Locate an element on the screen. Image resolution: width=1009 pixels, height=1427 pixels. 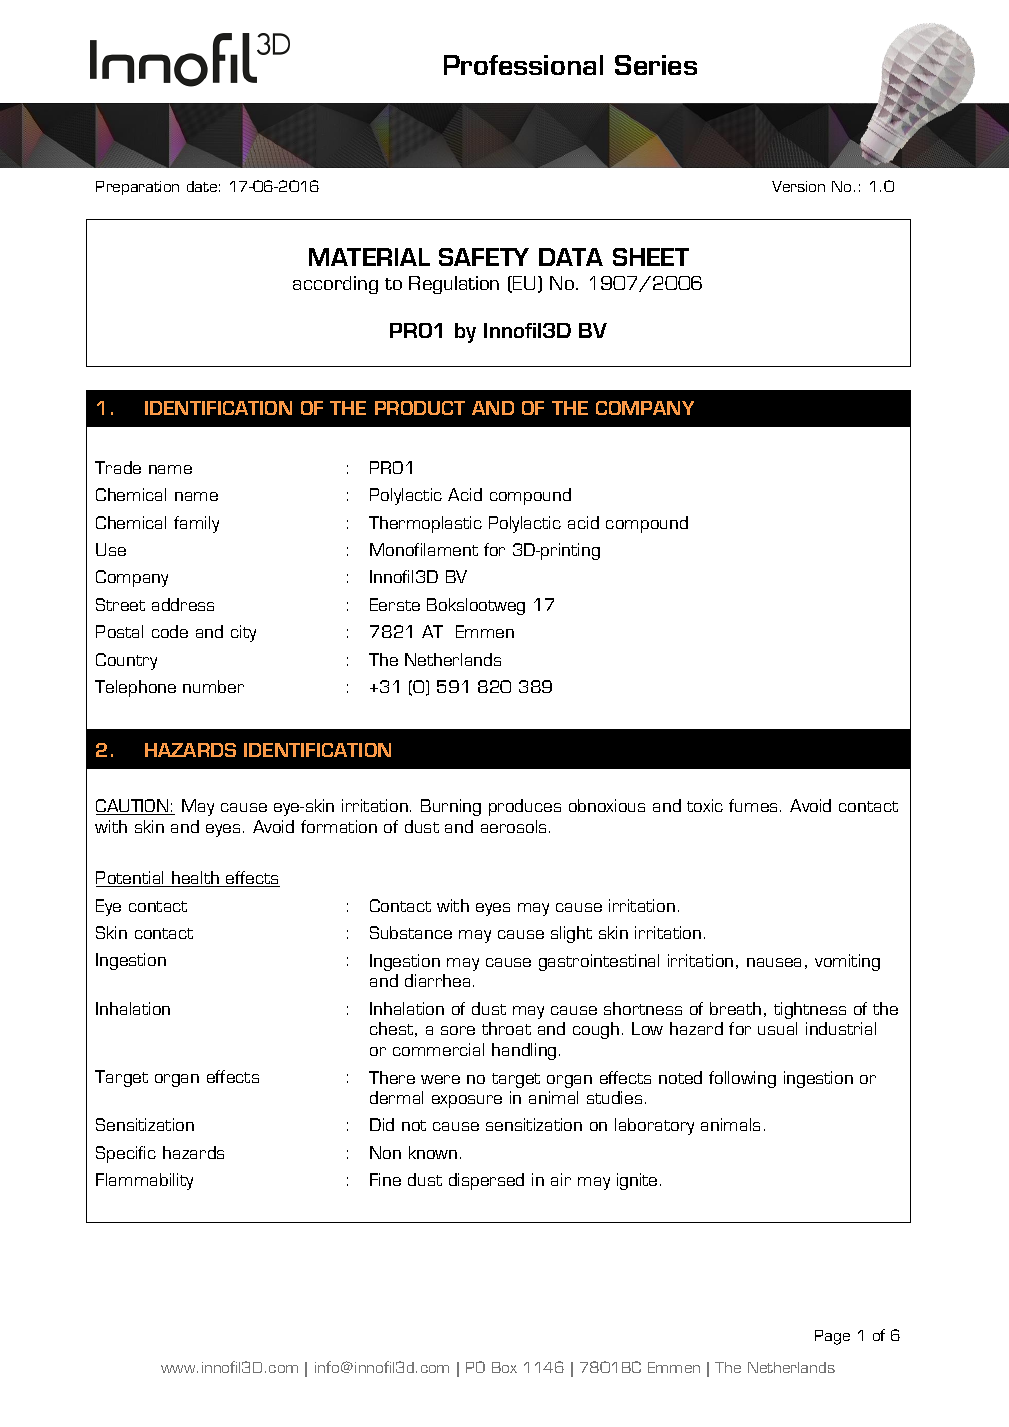
Version is located at coordinates (798, 186).
